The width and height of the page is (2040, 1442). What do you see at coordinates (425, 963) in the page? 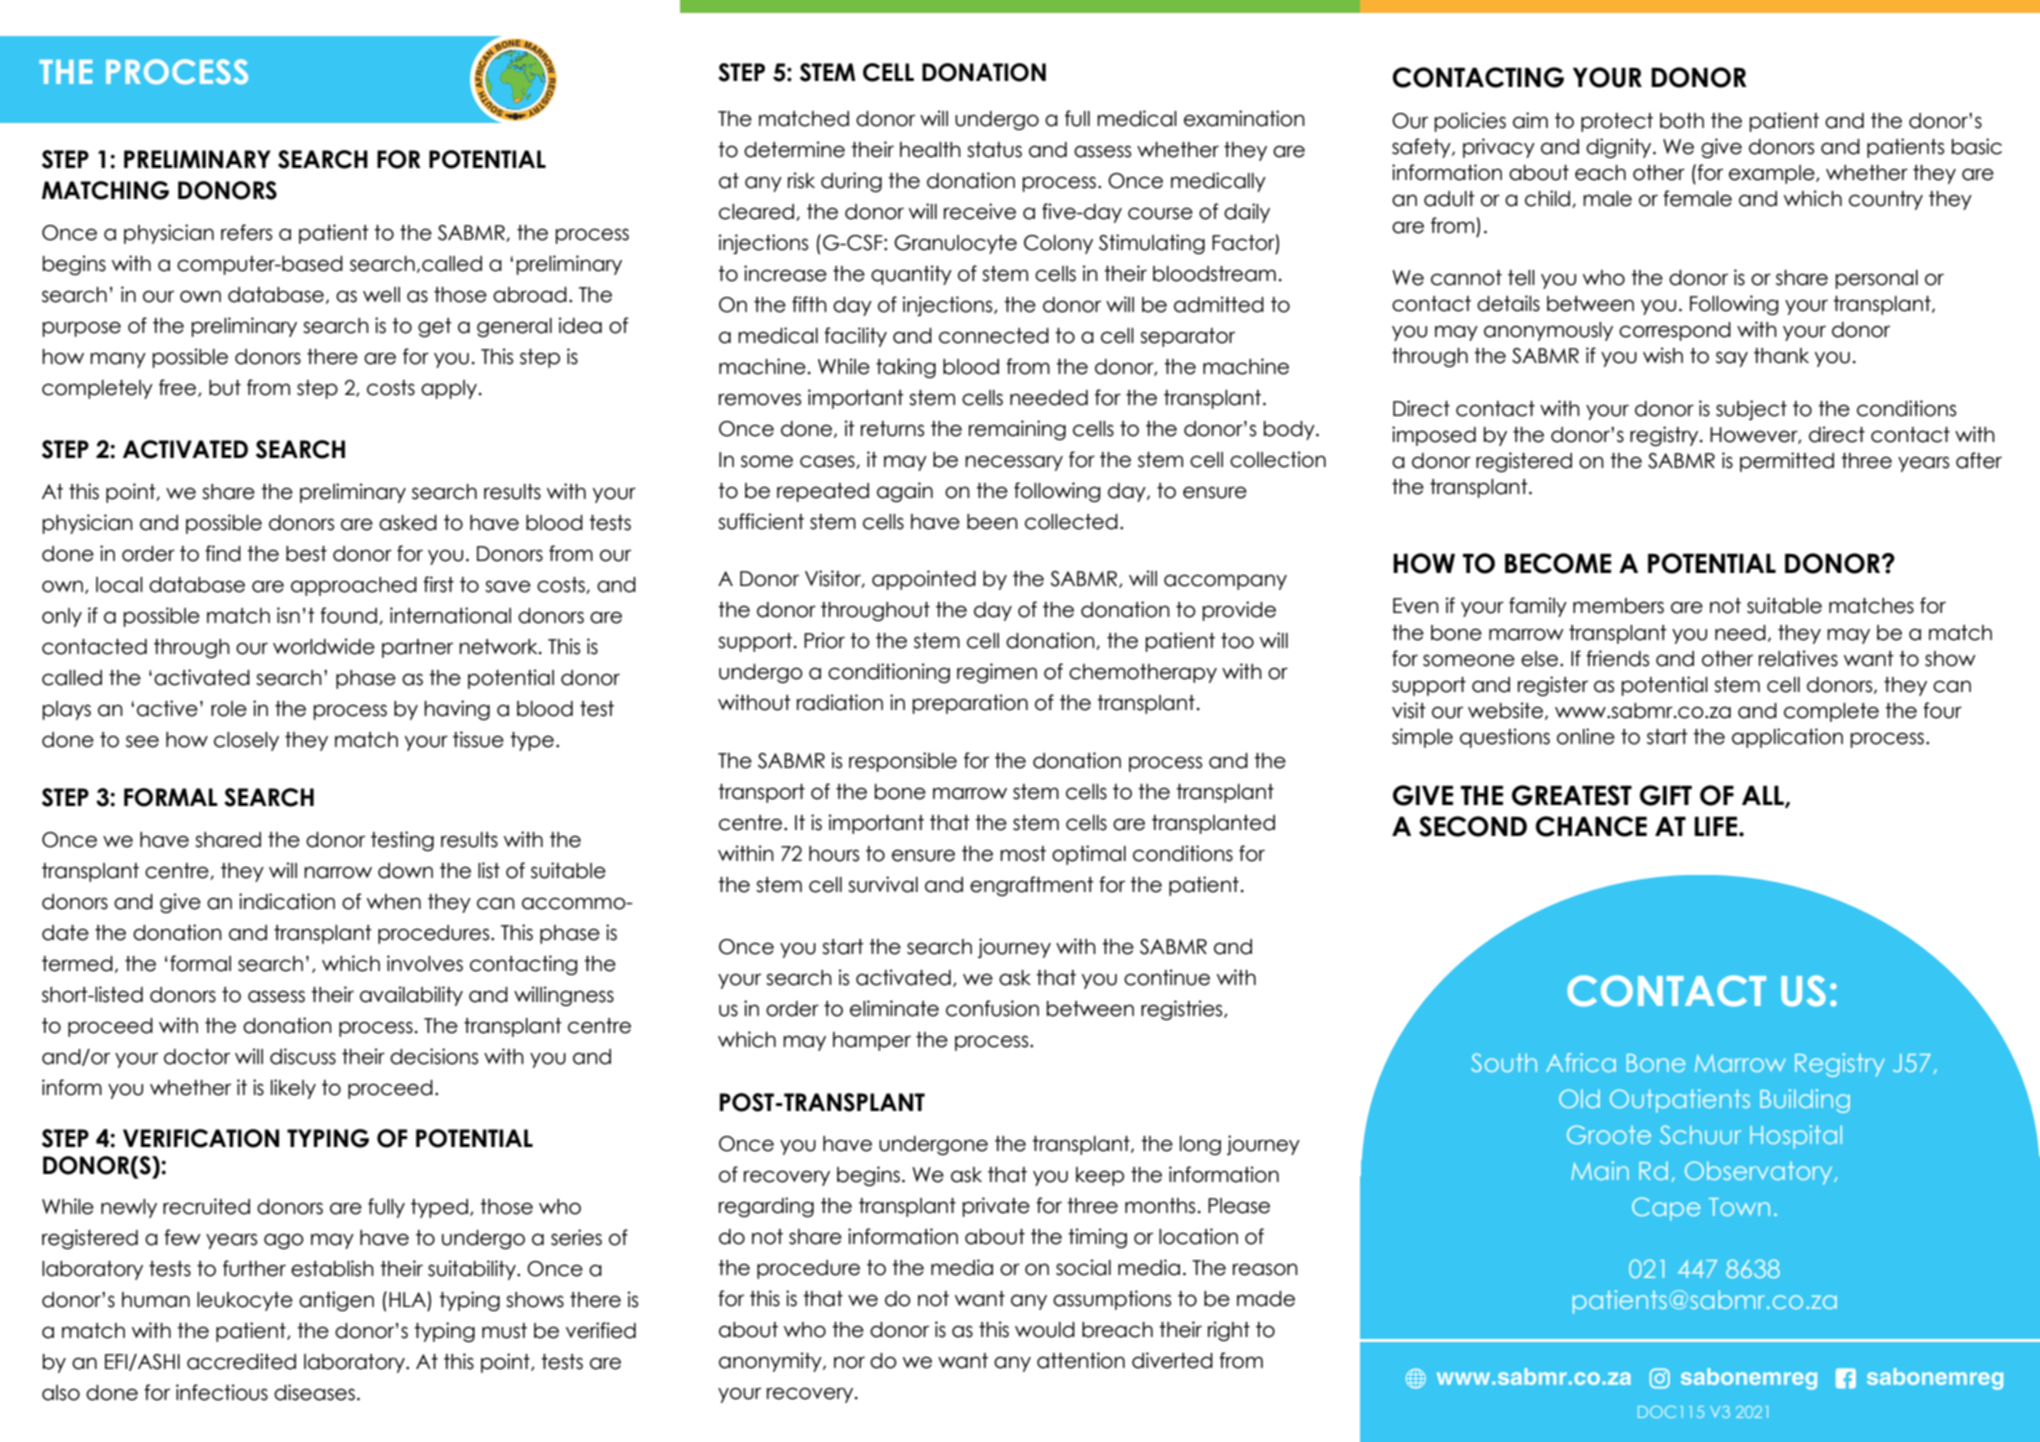
I see `involves` at bounding box center [425, 963].
